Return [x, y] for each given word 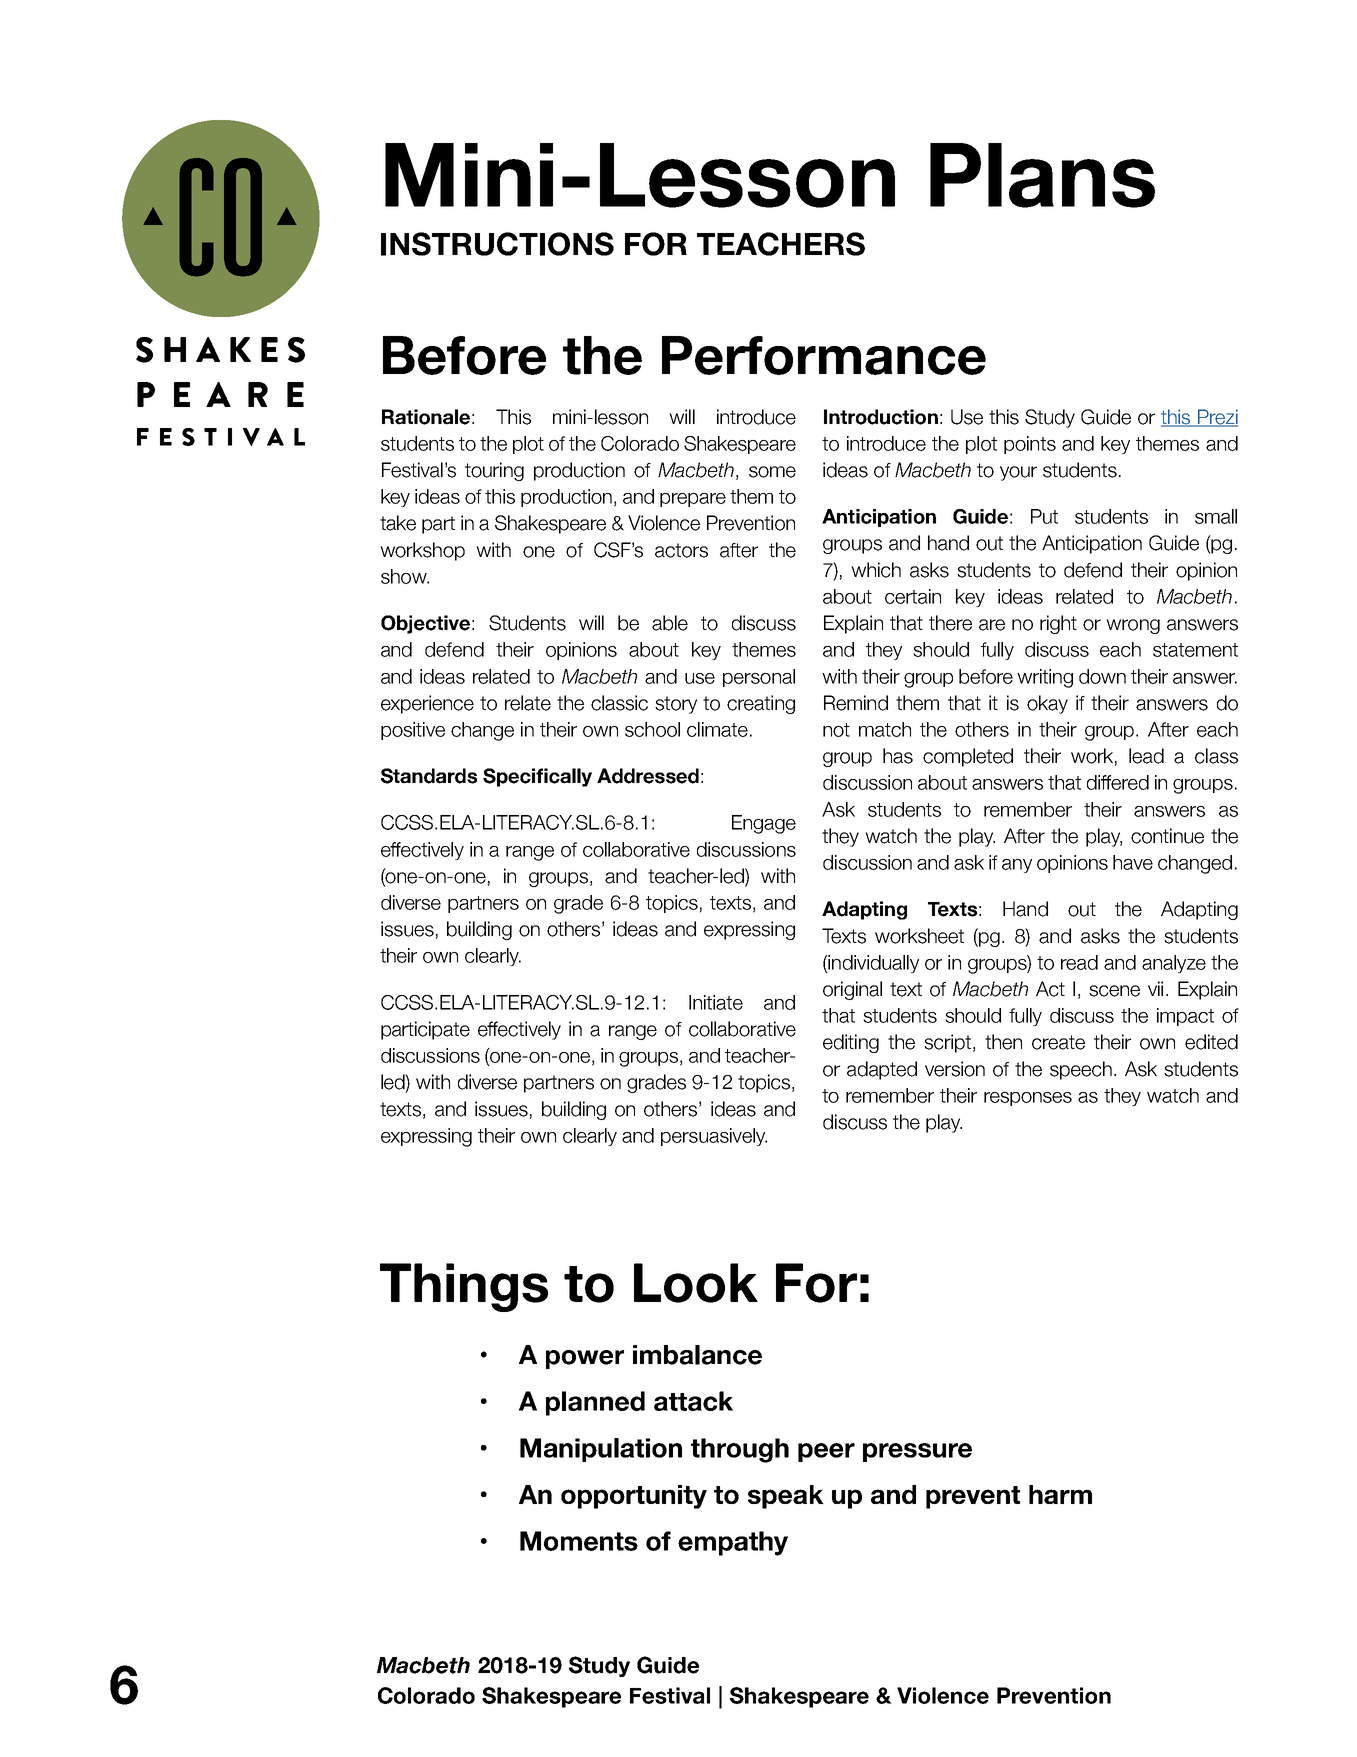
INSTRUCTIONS [497, 244]
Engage [764, 824]
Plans [1042, 175]
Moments [579, 1541]
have [1133, 862]
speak [786, 1497]
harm [1060, 1494]
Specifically [537, 777]
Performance [824, 355]
